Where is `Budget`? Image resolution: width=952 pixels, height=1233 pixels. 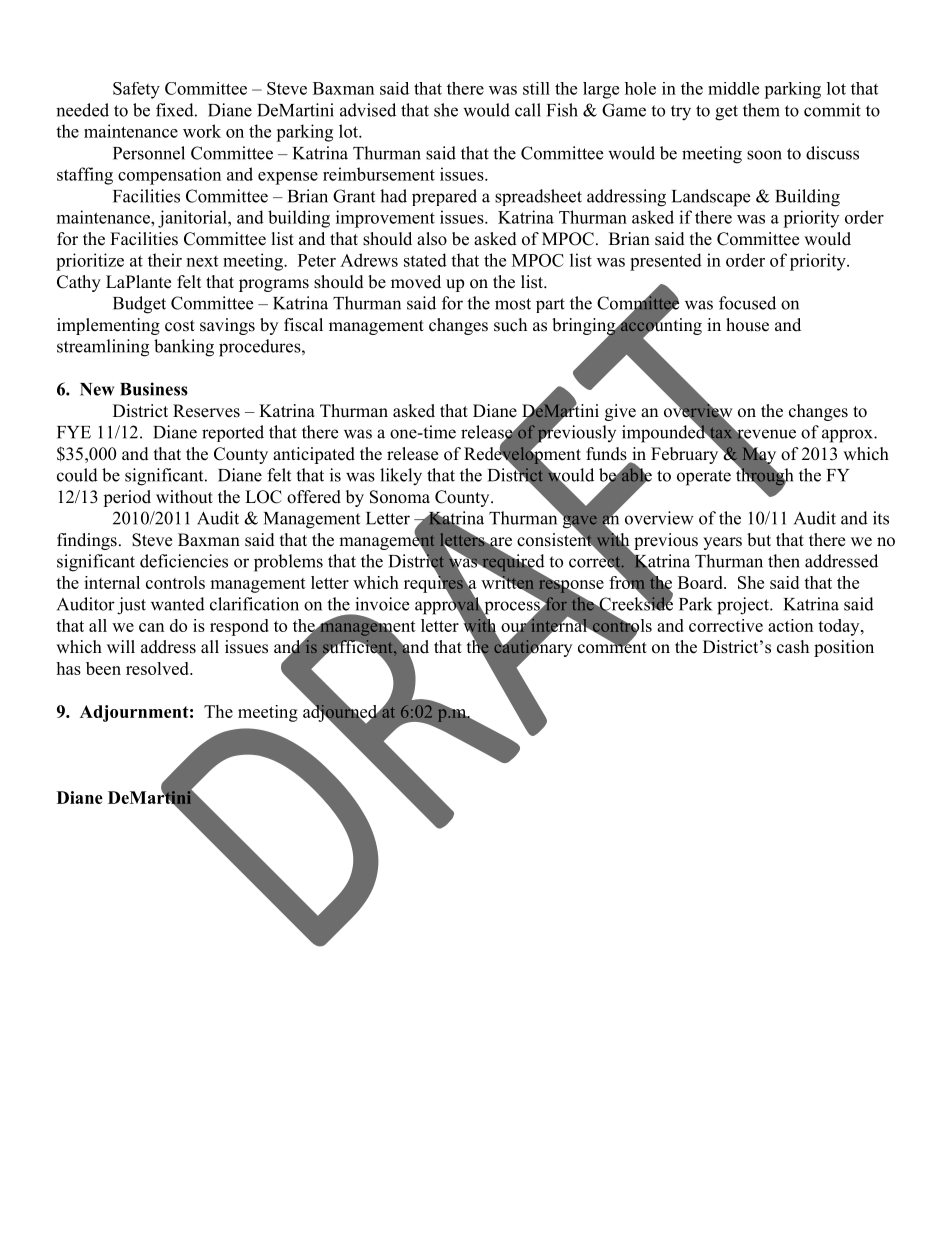 Budget is located at coordinates (139, 305).
